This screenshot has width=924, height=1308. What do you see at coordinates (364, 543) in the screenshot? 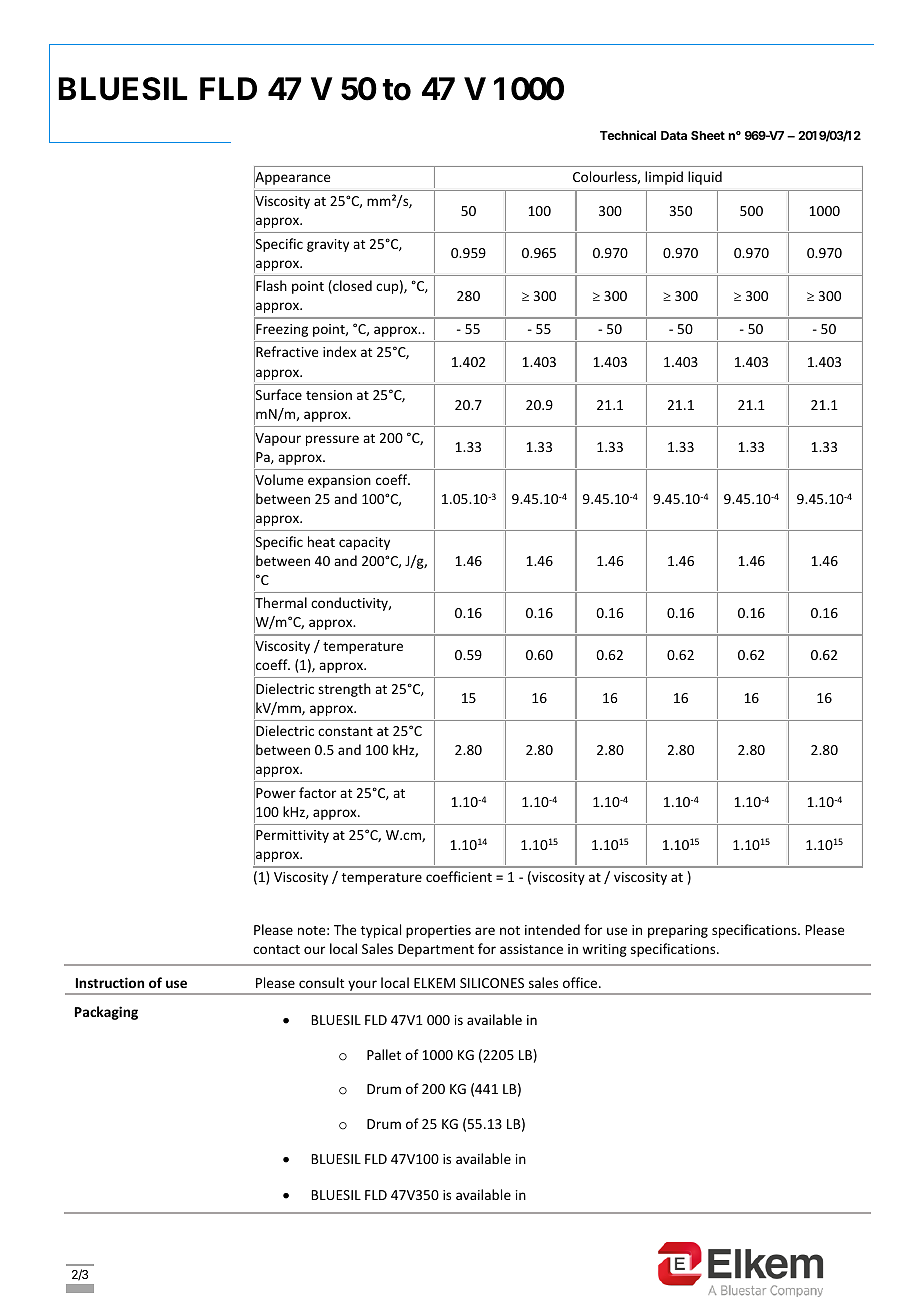
I see `capacity` at bounding box center [364, 543].
